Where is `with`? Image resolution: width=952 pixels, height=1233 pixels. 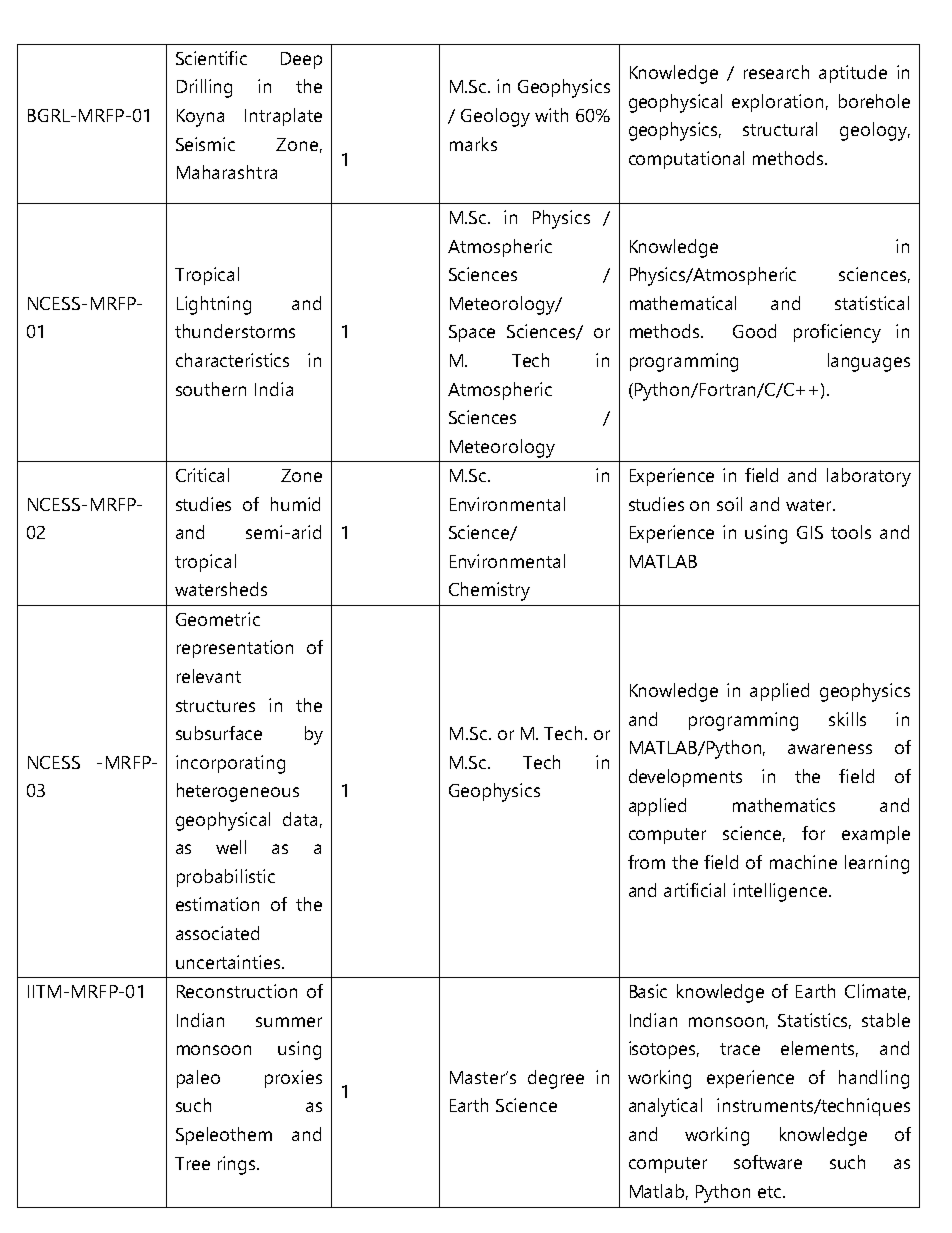
with is located at coordinates (551, 115).
